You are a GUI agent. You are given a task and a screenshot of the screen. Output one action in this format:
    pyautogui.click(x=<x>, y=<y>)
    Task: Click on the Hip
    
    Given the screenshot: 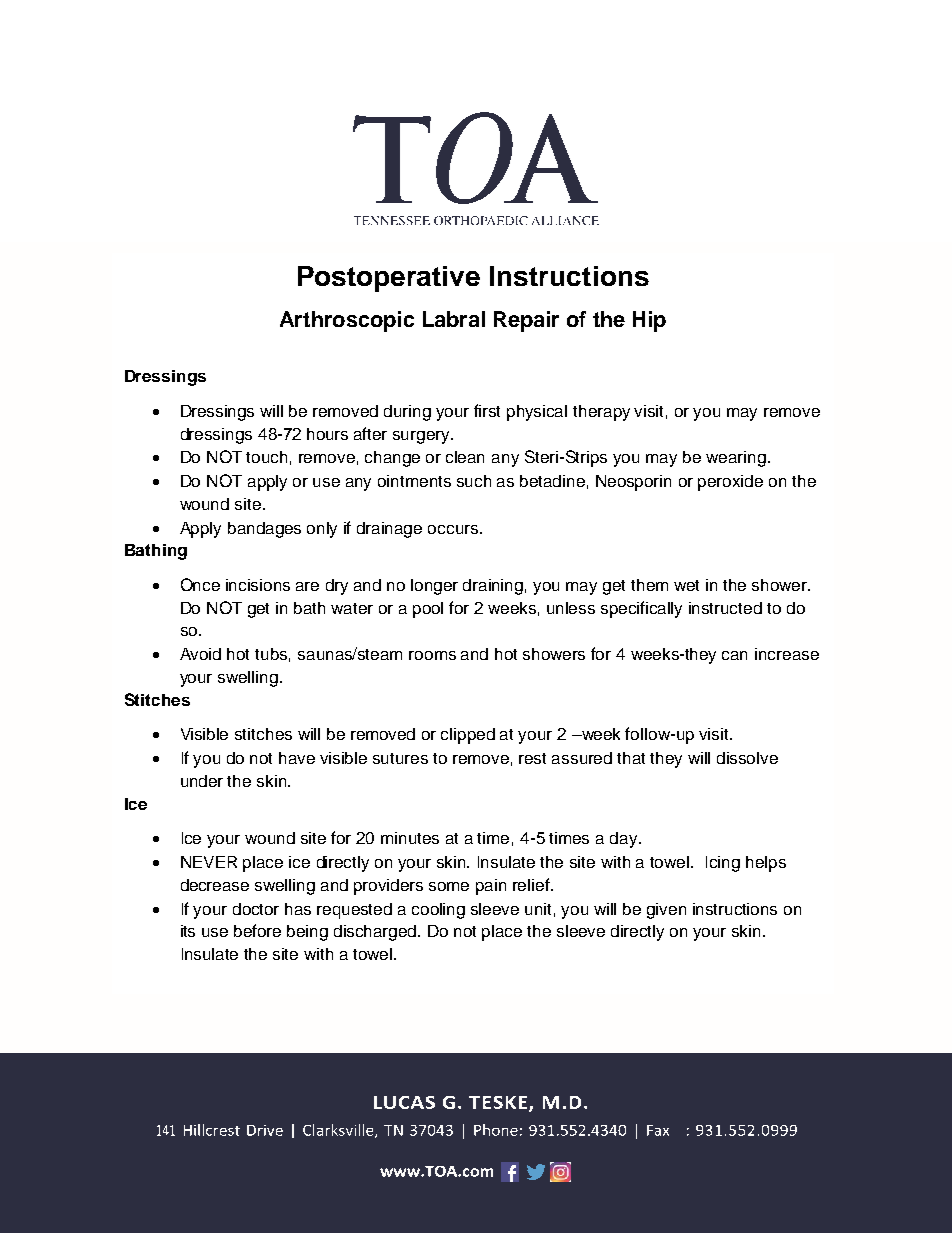 What is the action you would take?
    pyautogui.click(x=649, y=321)
